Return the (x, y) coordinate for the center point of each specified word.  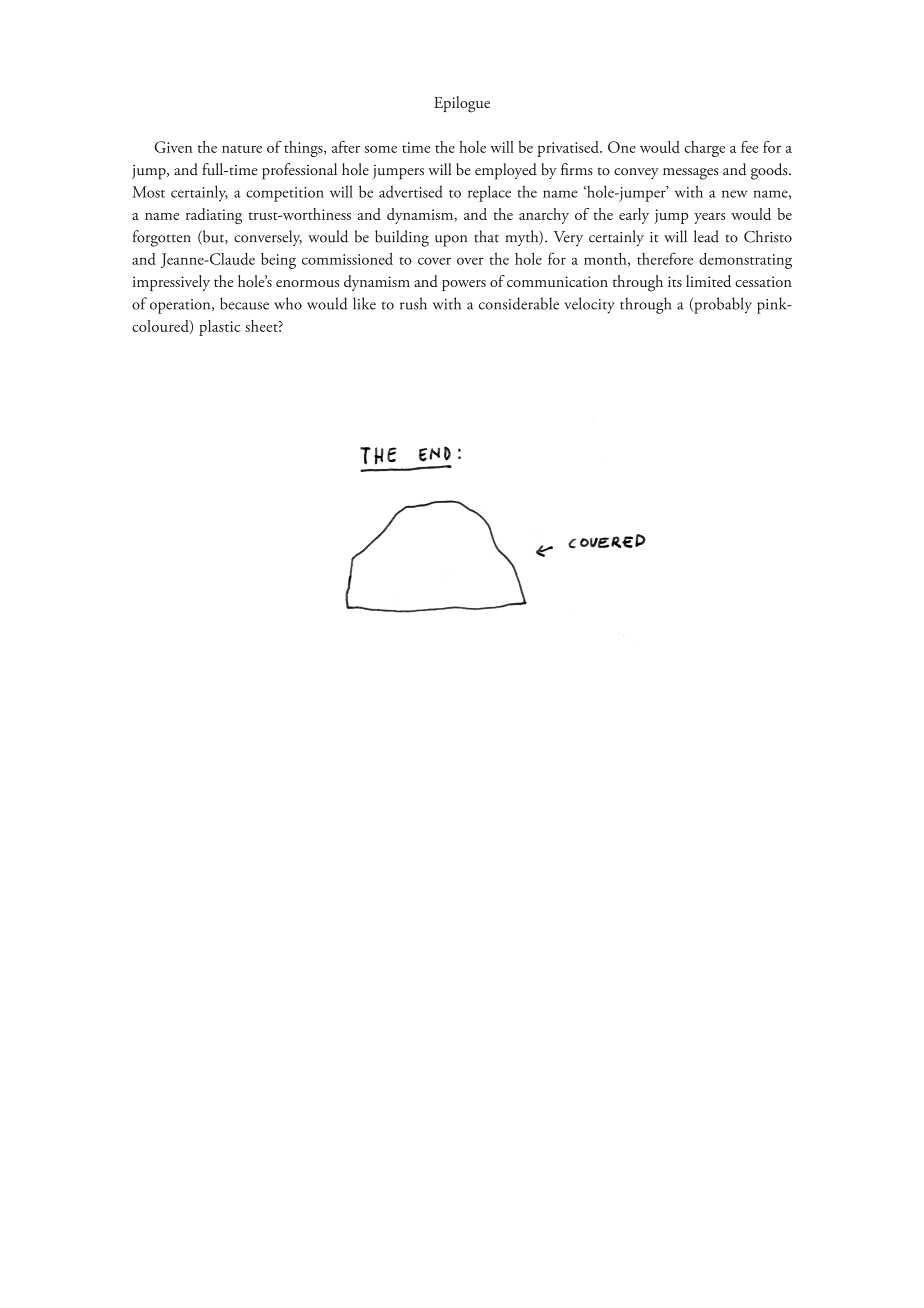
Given (173, 147)
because (244, 303)
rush (413, 303)
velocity (589, 305)
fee (749, 146)
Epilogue (462, 104)
